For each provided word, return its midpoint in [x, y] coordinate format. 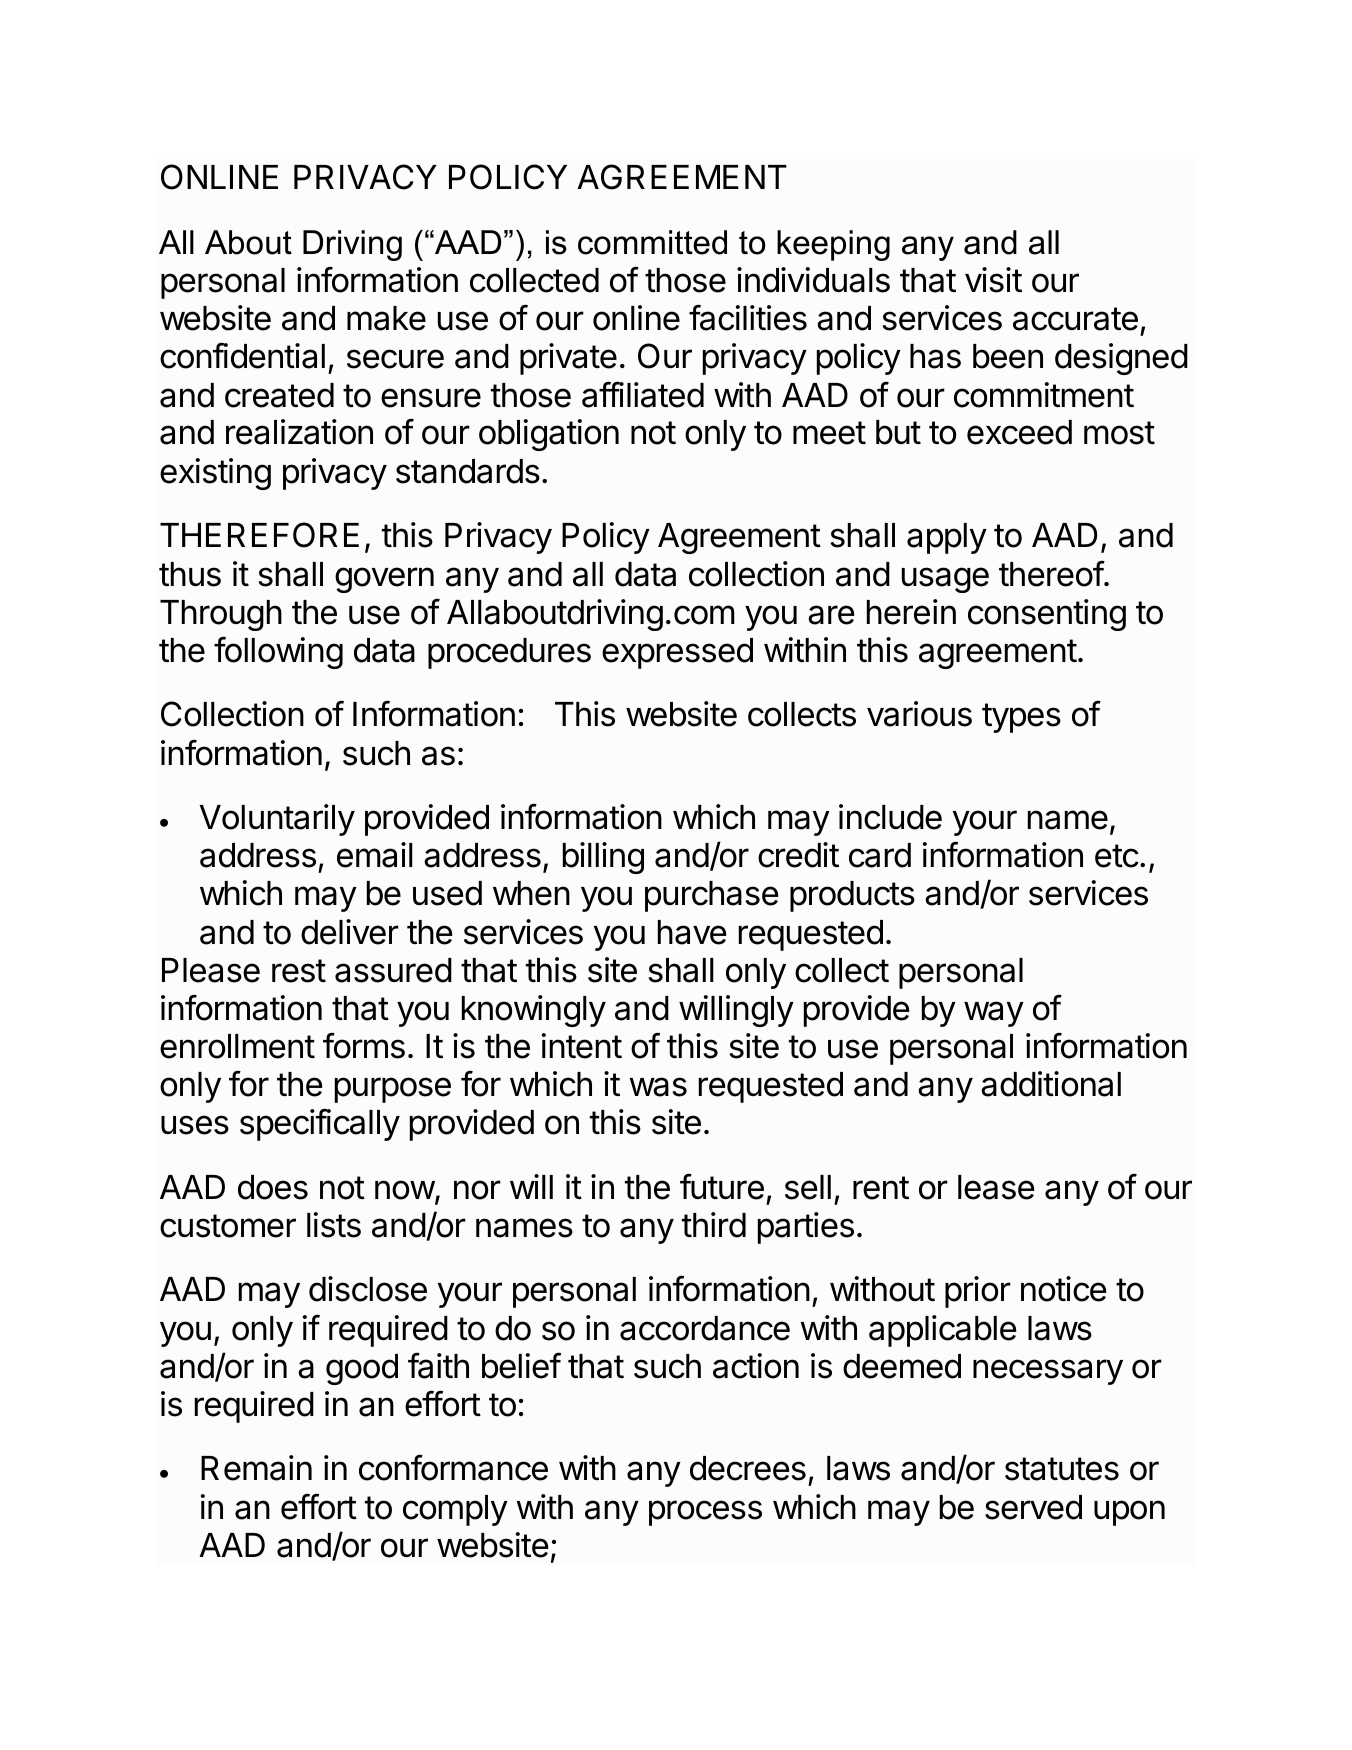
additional [1051, 1084]
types [1021, 718]
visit [993, 280]
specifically [320, 1124]
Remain [256, 1468]
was [658, 1087]
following [278, 652]
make [386, 318]
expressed [677, 653]
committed [652, 242]
